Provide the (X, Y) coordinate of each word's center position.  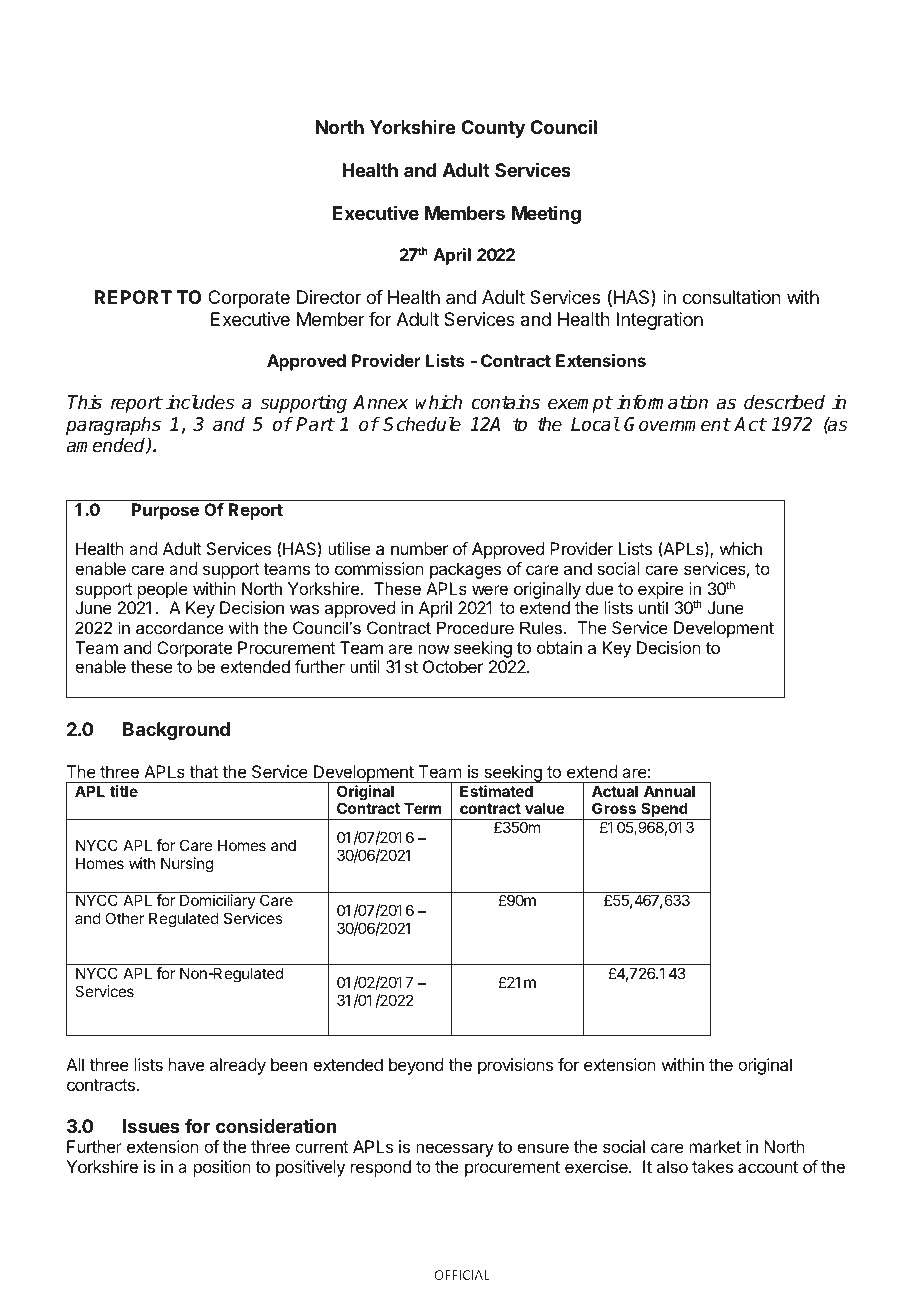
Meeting (546, 215)
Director (329, 297)
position (222, 1168)
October (453, 666)
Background (176, 731)
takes (712, 1166)
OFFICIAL (462, 1275)
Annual (669, 791)
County (493, 129)
